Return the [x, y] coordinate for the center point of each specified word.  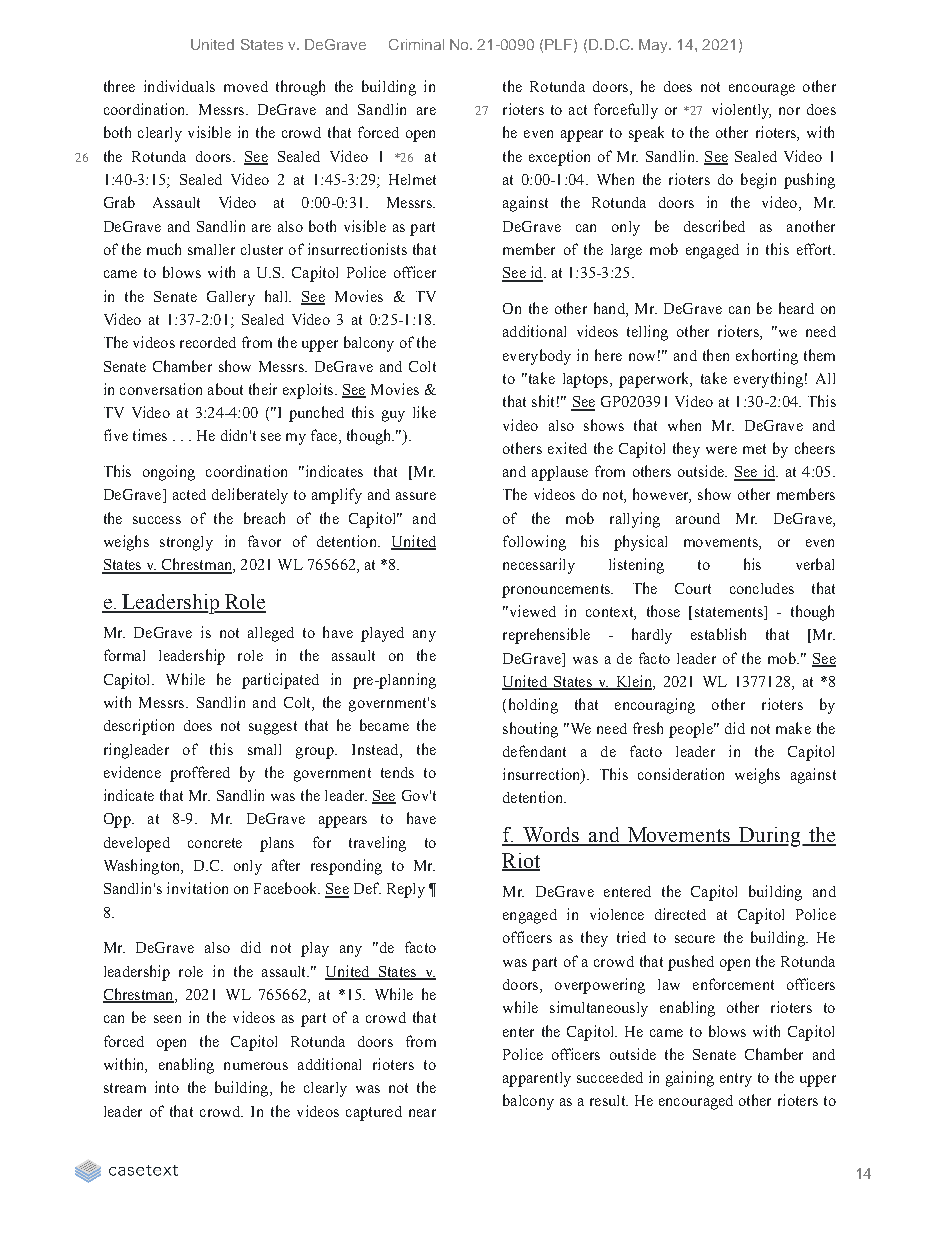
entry [736, 1080]
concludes [762, 588]
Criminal [416, 44]
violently [741, 111]
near [422, 1113]
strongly [186, 543]
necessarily [539, 566]
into [167, 1087]
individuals [179, 86]
